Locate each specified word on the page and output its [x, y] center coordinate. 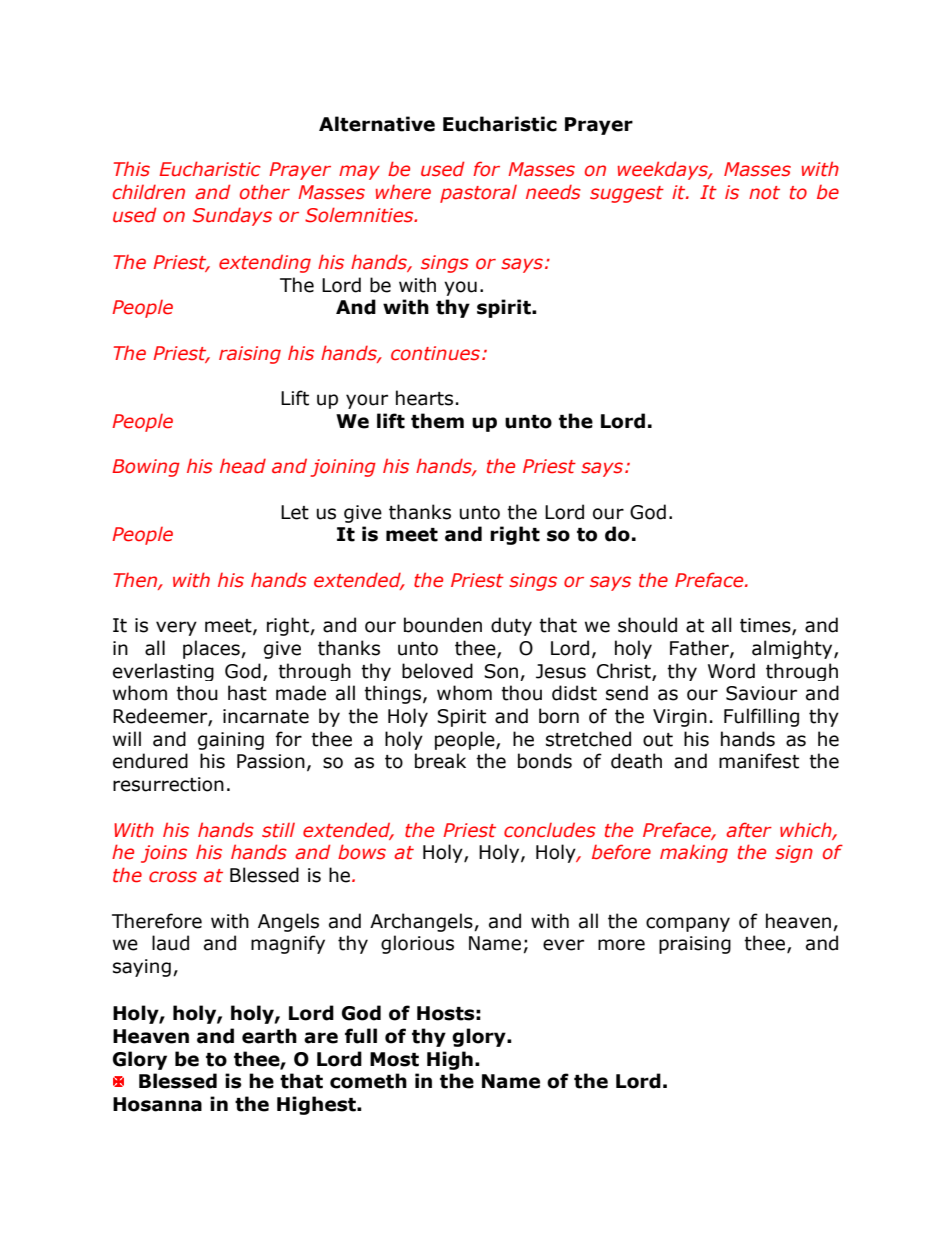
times [766, 626]
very [176, 628]
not [764, 193]
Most [394, 1059]
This [132, 169]
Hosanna [157, 1104]
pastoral [478, 194]
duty [511, 626]
